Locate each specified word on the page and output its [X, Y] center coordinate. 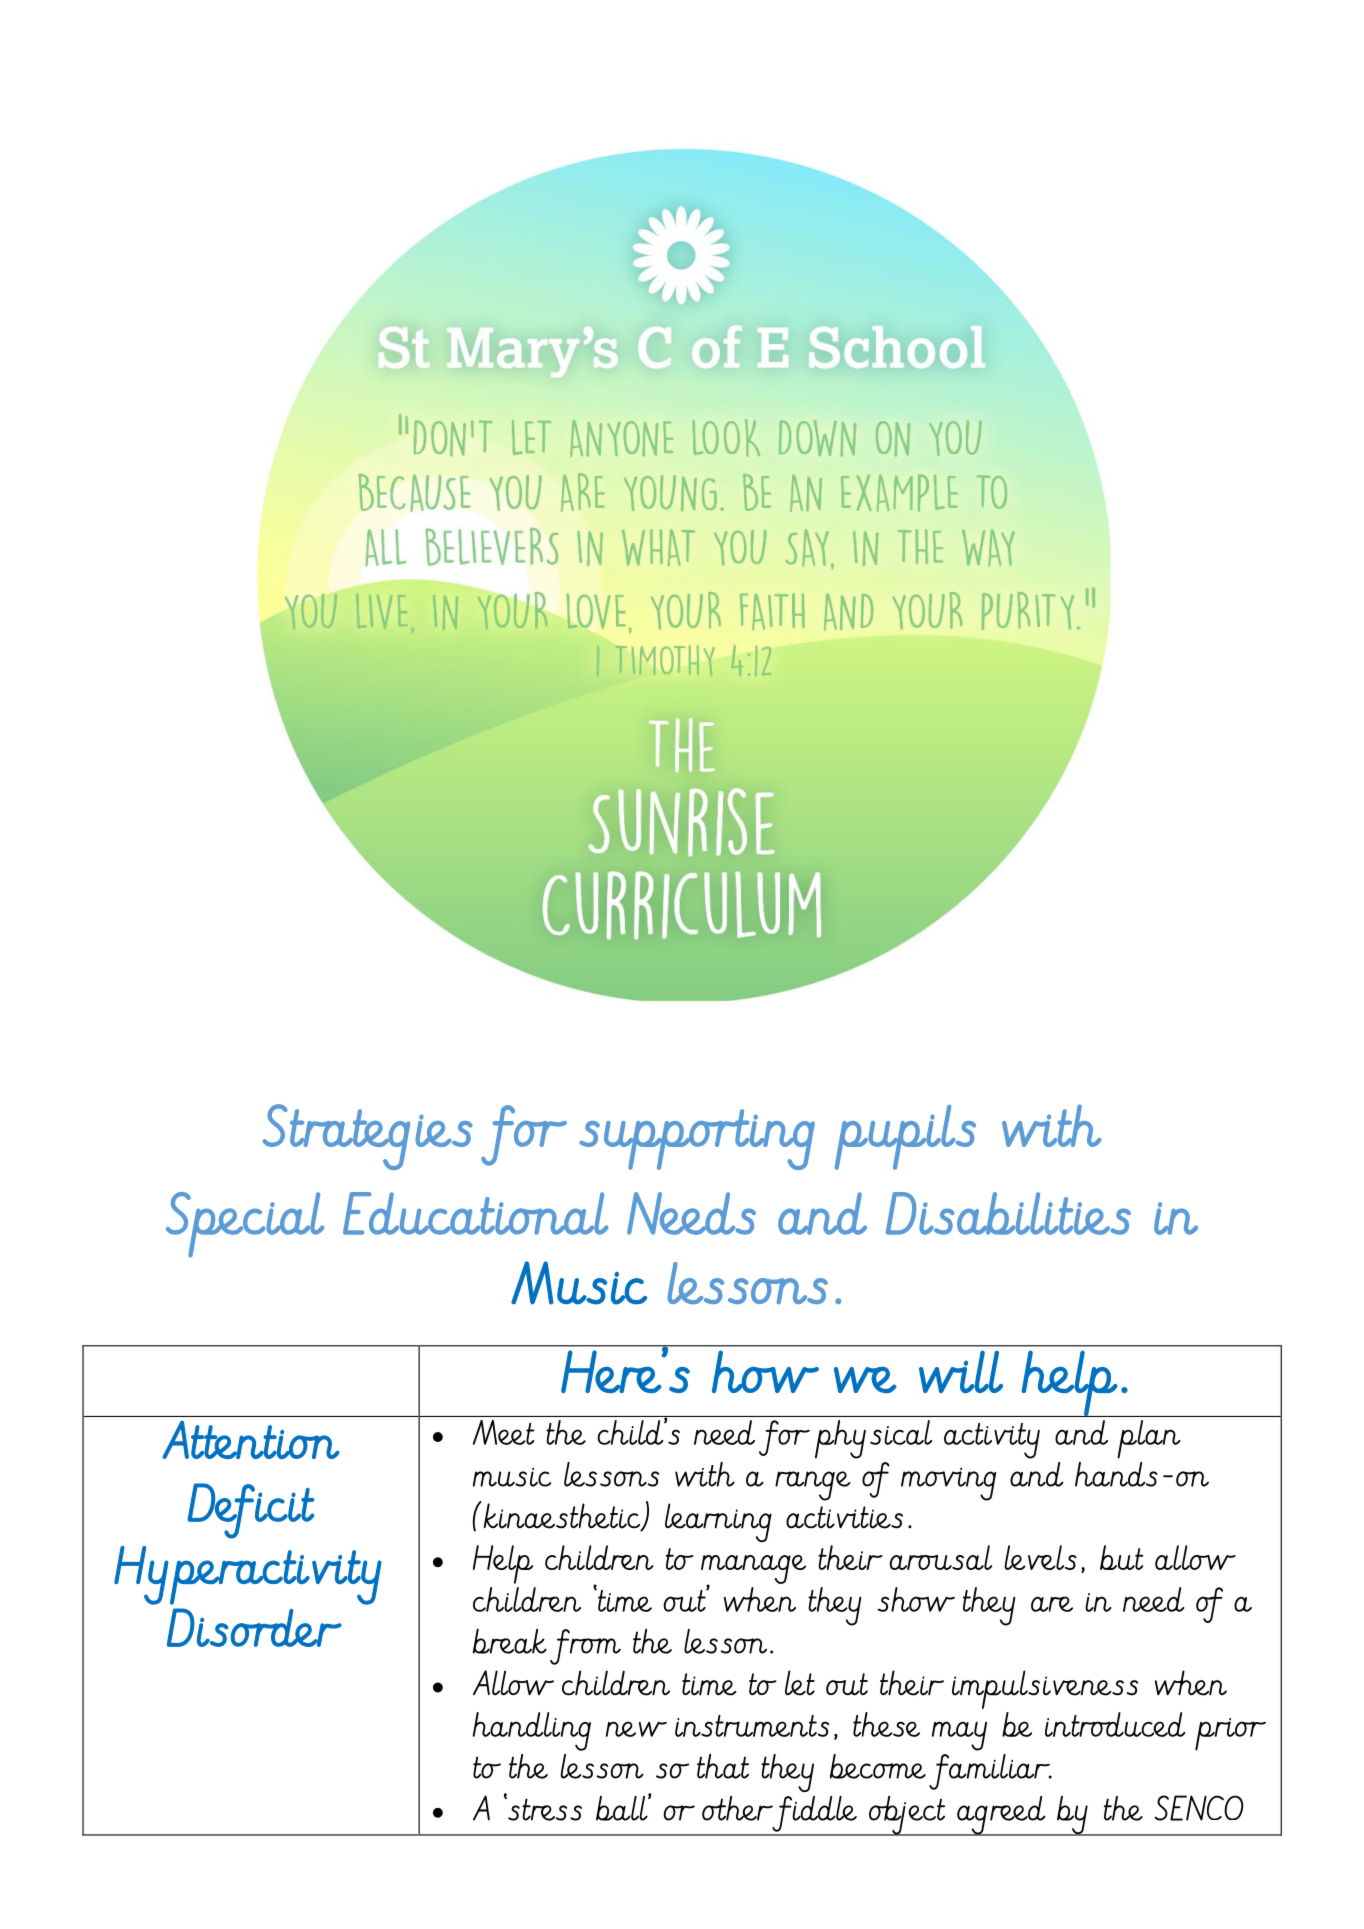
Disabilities [1008, 1213]
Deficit [251, 1511]
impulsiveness [1045, 1689]
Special [245, 1225]
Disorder [254, 1627]
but [1122, 1557]
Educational [476, 1213]
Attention [251, 1440]
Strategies [368, 1137]
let [800, 1683]
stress [544, 1809]
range [812, 1486]
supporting [697, 1139]
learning [718, 1522]
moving [948, 1484]
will [961, 1371]
